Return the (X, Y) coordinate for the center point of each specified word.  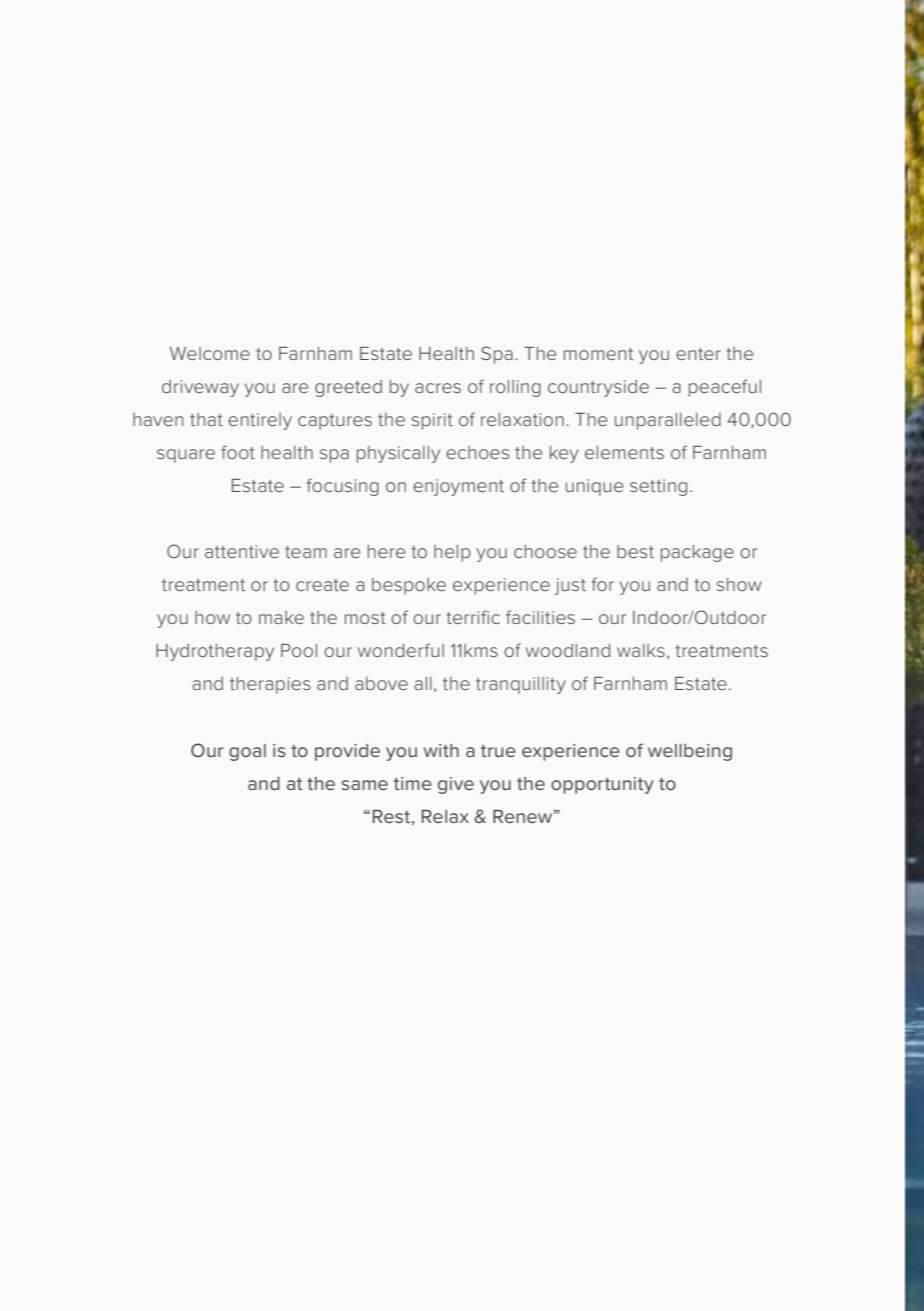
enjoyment (458, 487)
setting (658, 487)
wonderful (401, 650)
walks (641, 650)
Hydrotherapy (215, 652)
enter (698, 354)
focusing (343, 487)
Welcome (210, 353)
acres (438, 388)
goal (247, 752)
